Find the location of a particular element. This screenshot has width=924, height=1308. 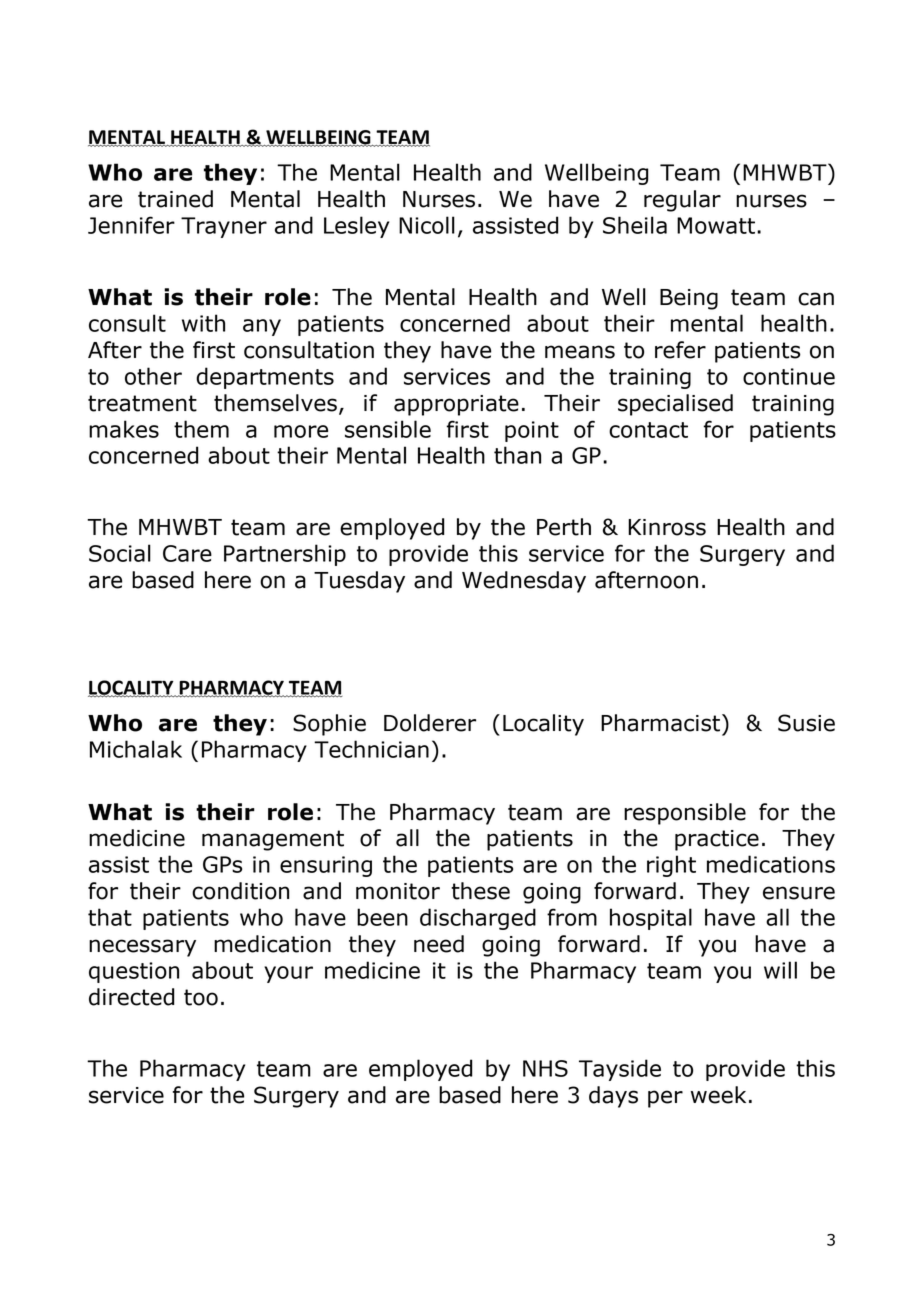

Care is located at coordinates (187, 553).
